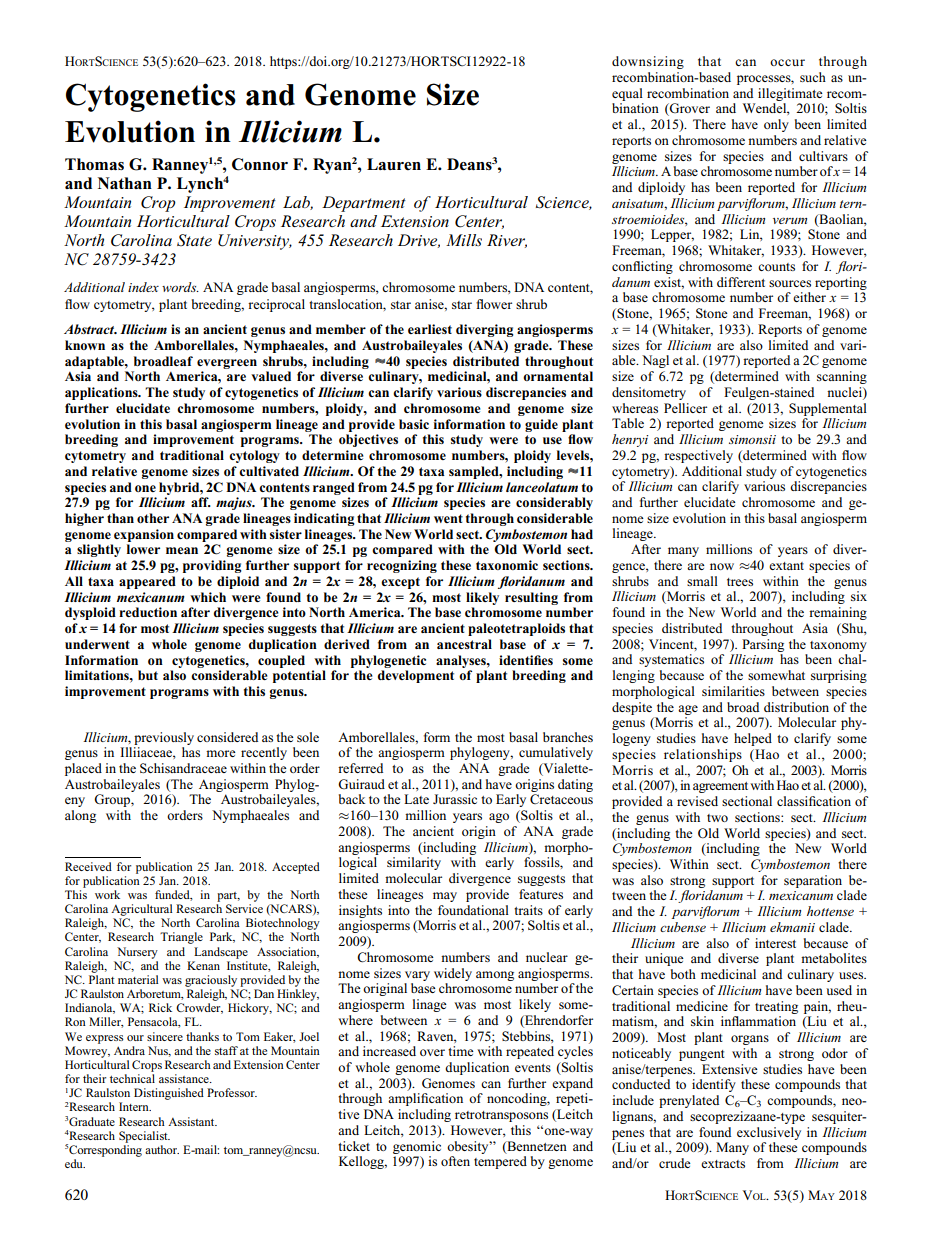  What do you see at coordinates (763, 645) in the image?
I see `Parsing` at bounding box center [763, 645].
